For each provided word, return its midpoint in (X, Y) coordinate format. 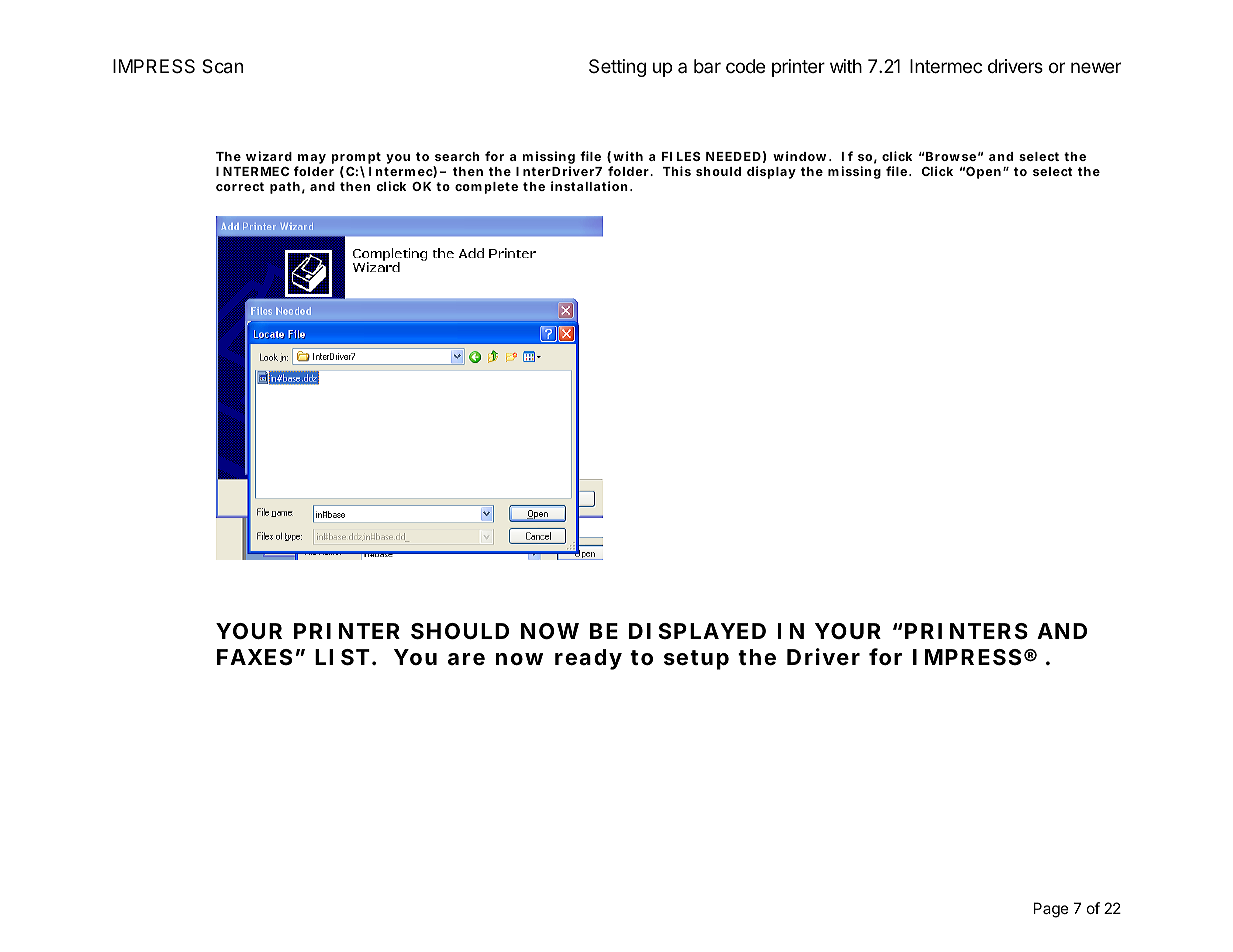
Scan (222, 66)
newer (1096, 67)
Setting (617, 68)
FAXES (254, 657)
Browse (951, 156)
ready (588, 659)
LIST (342, 657)
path (285, 188)
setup (696, 660)
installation (589, 186)
